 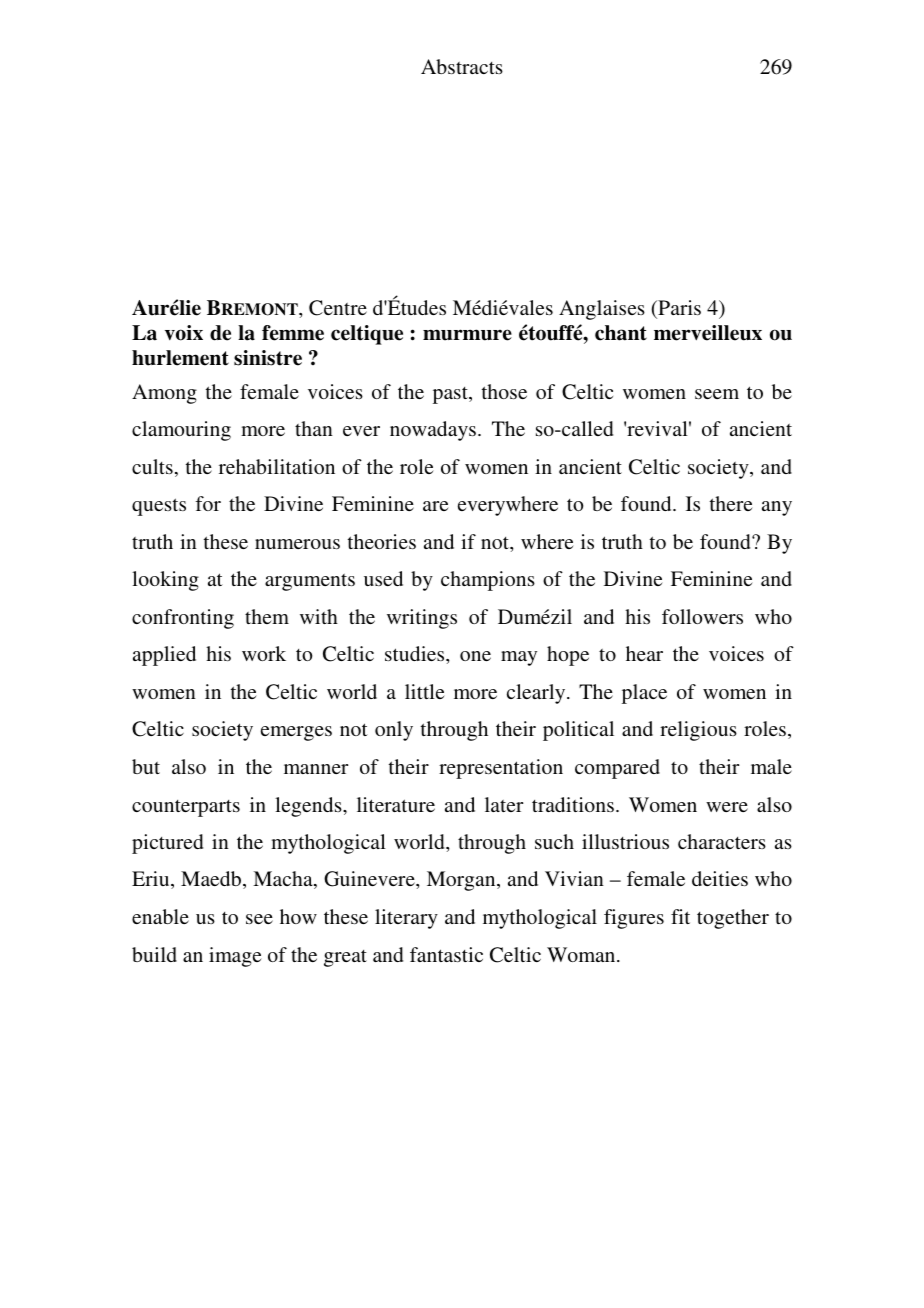 I want to click on image, so click(x=235, y=957).
